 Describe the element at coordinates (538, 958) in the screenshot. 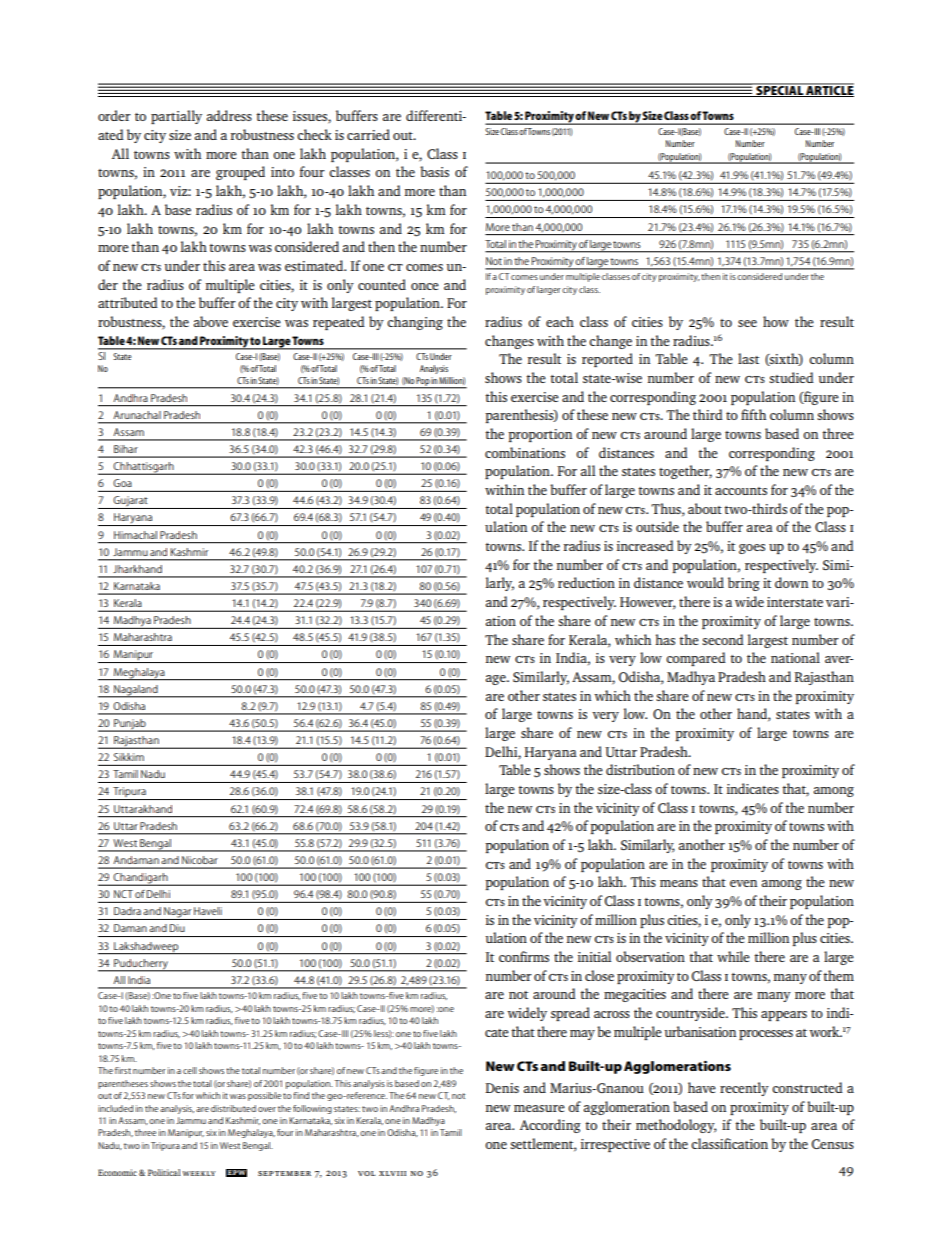

I see `rms` at that location.
